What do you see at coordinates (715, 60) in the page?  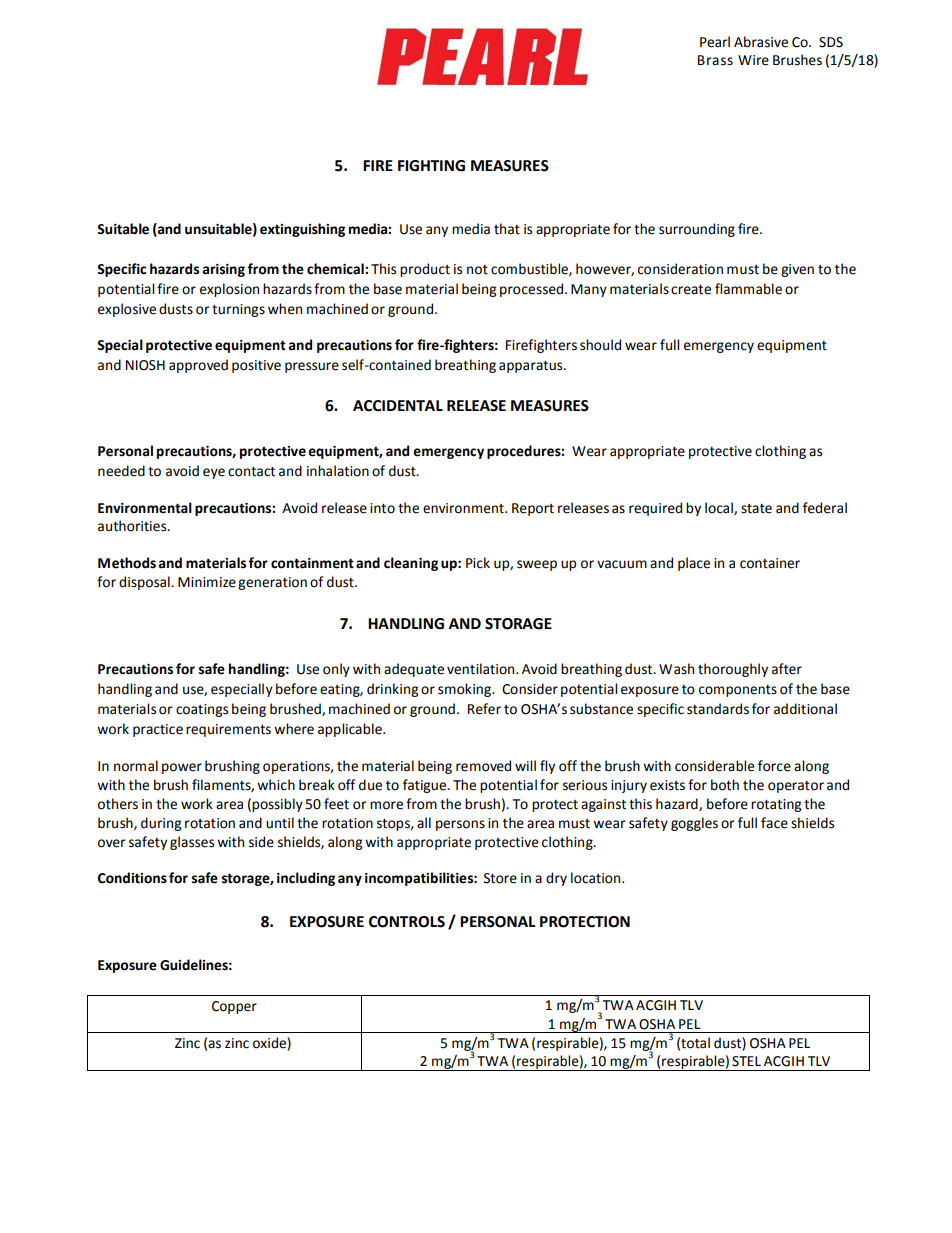 I see `Brass` at bounding box center [715, 60].
